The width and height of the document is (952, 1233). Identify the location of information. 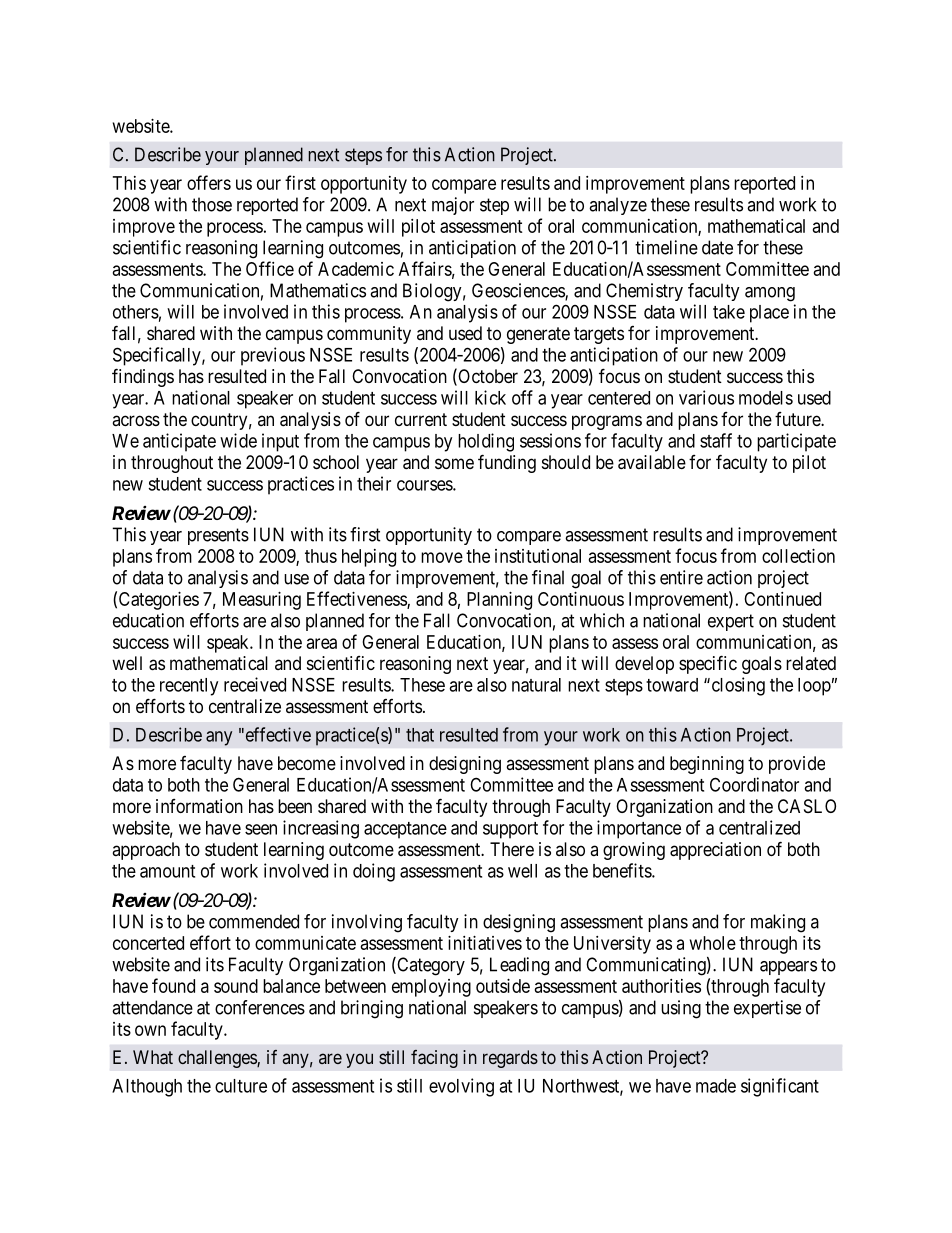
(199, 806).
